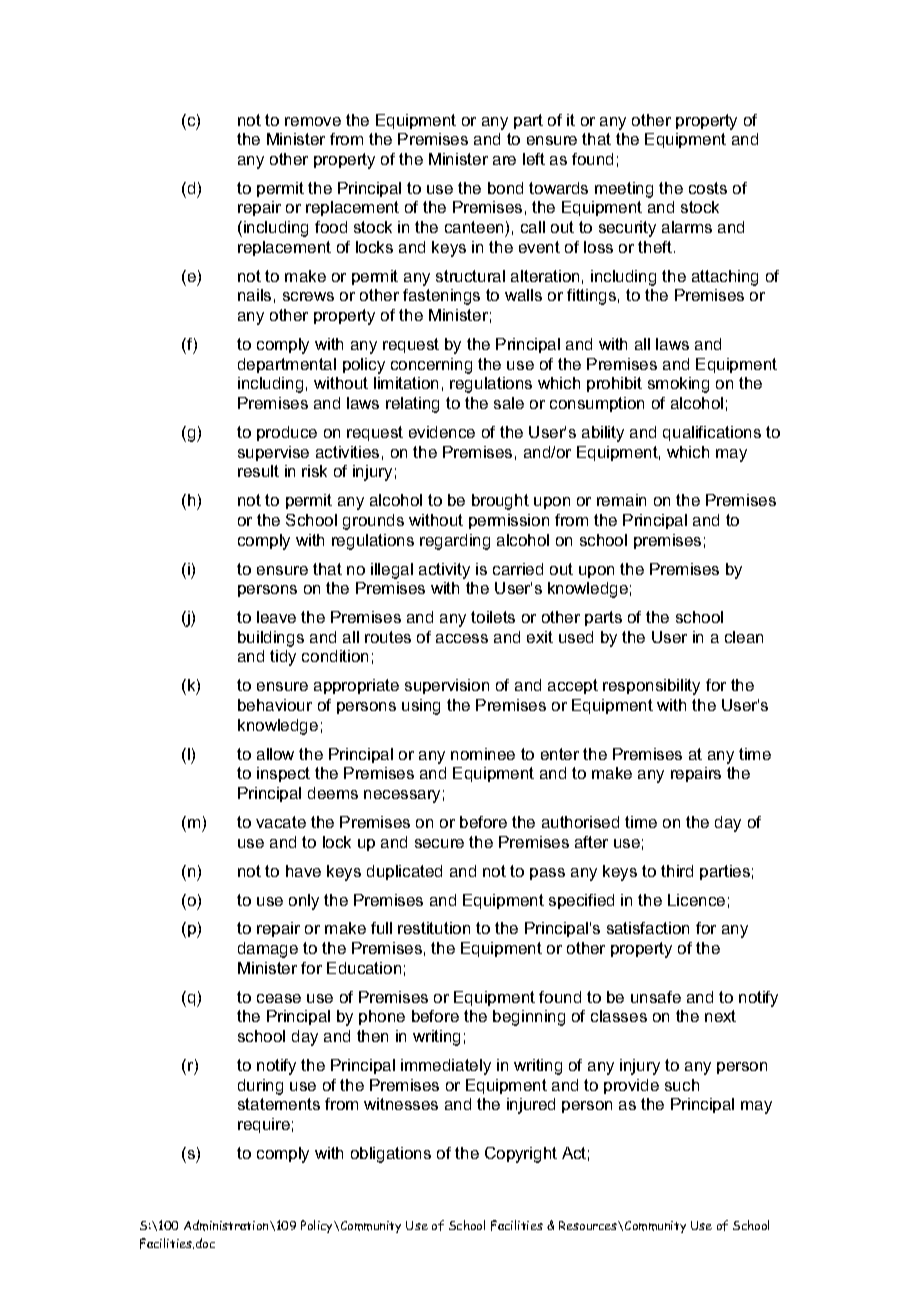  What do you see at coordinates (504, 160) in the document?
I see `are` at bounding box center [504, 160].
